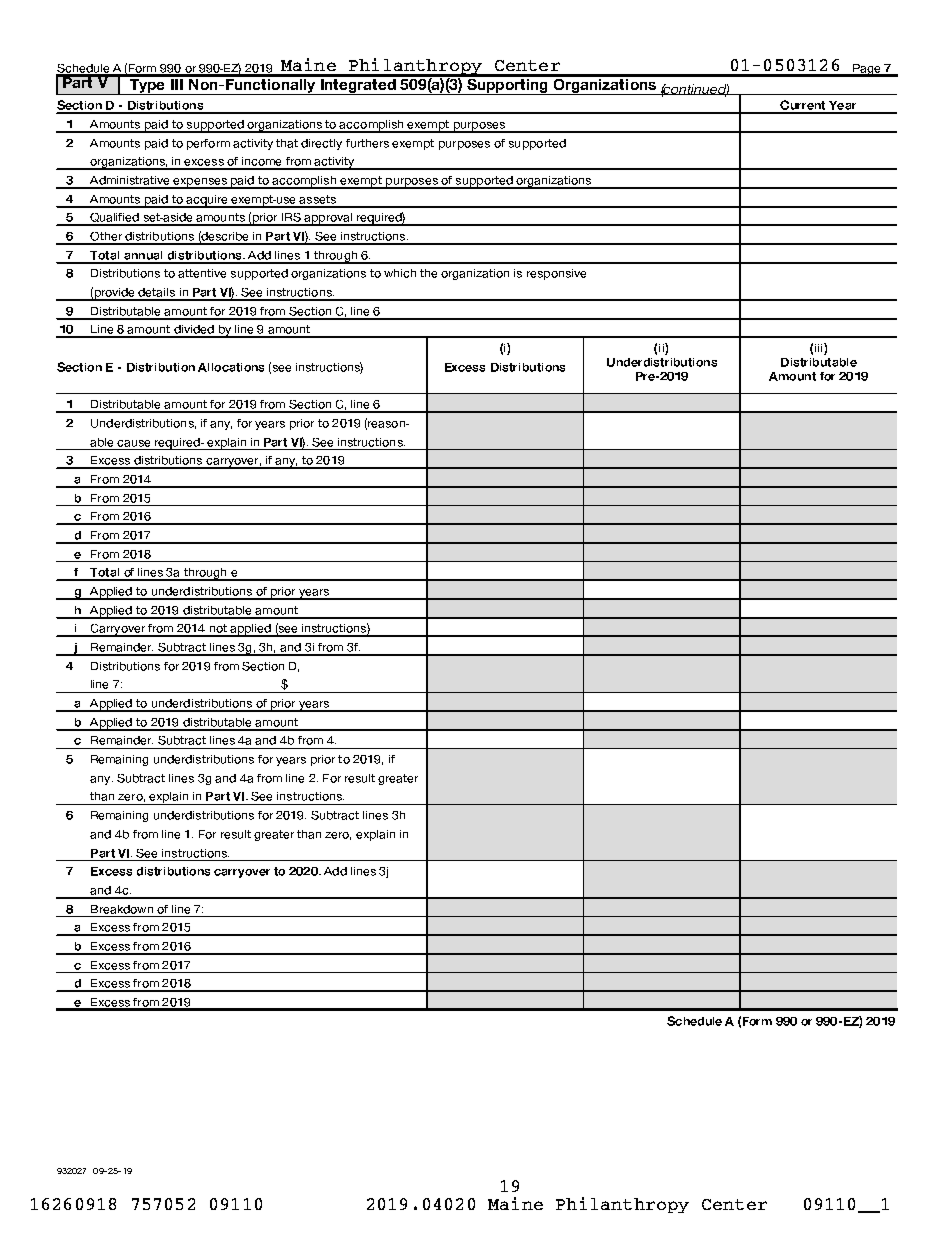 Image resolution: width=952 pixels, height=1233 pixels. Describe the element at coordinates (200, 183) in the screenshot. I see `expenses` at that location.
